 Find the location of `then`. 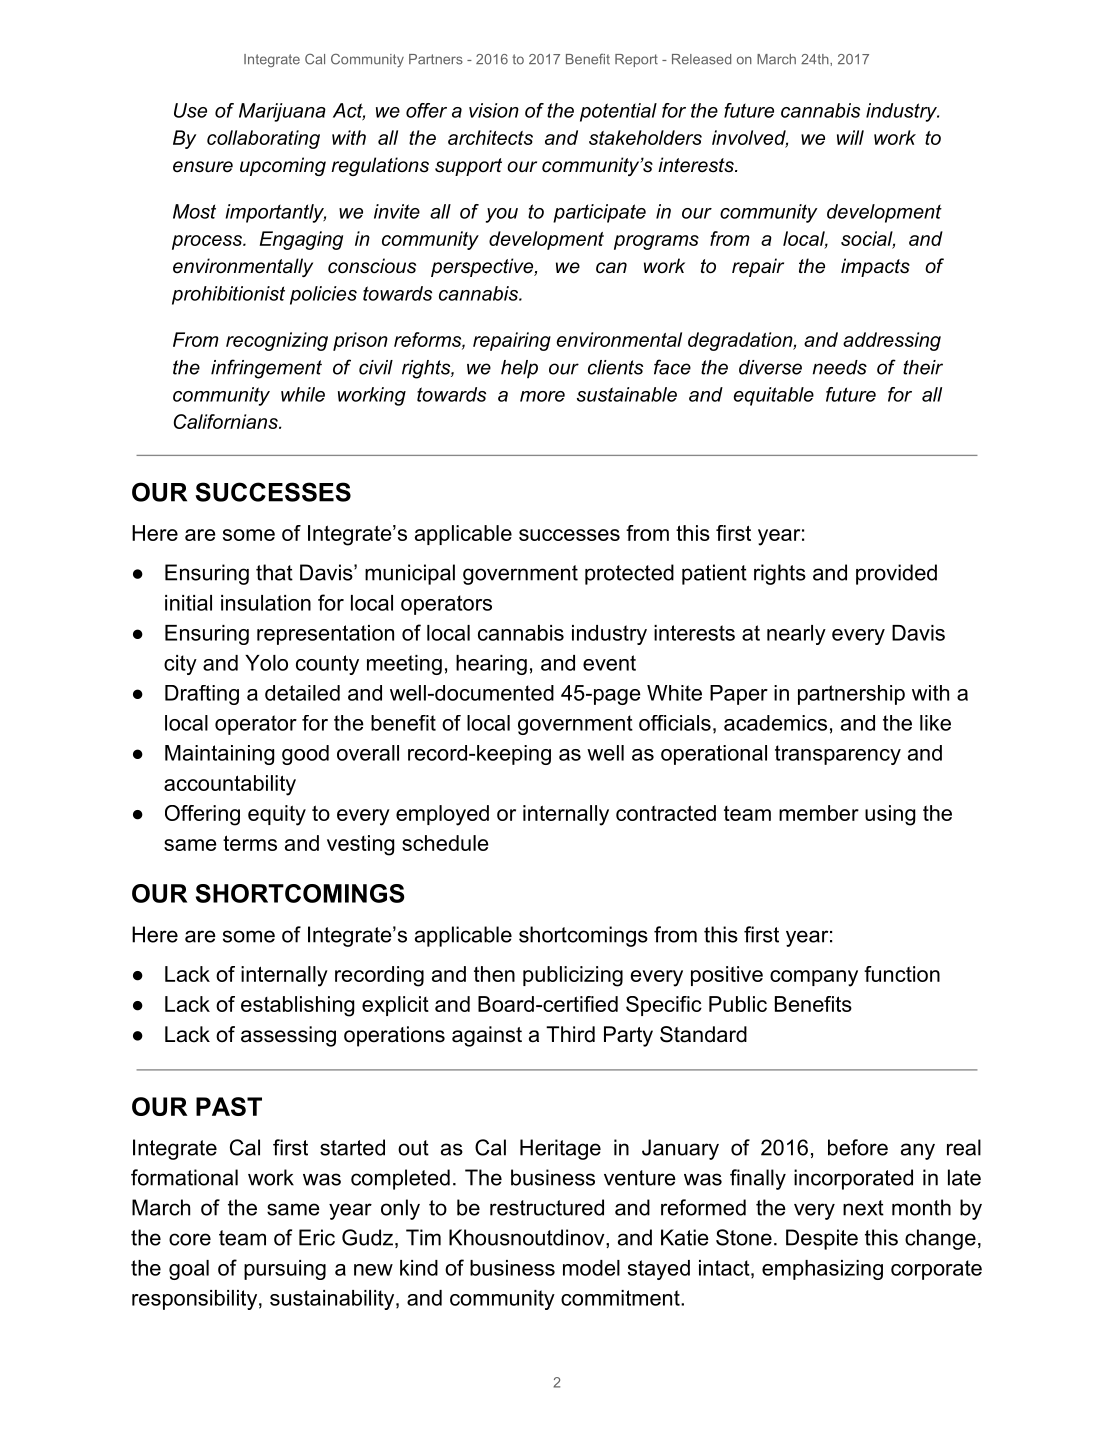

then is located at coordinates (494, 974).
